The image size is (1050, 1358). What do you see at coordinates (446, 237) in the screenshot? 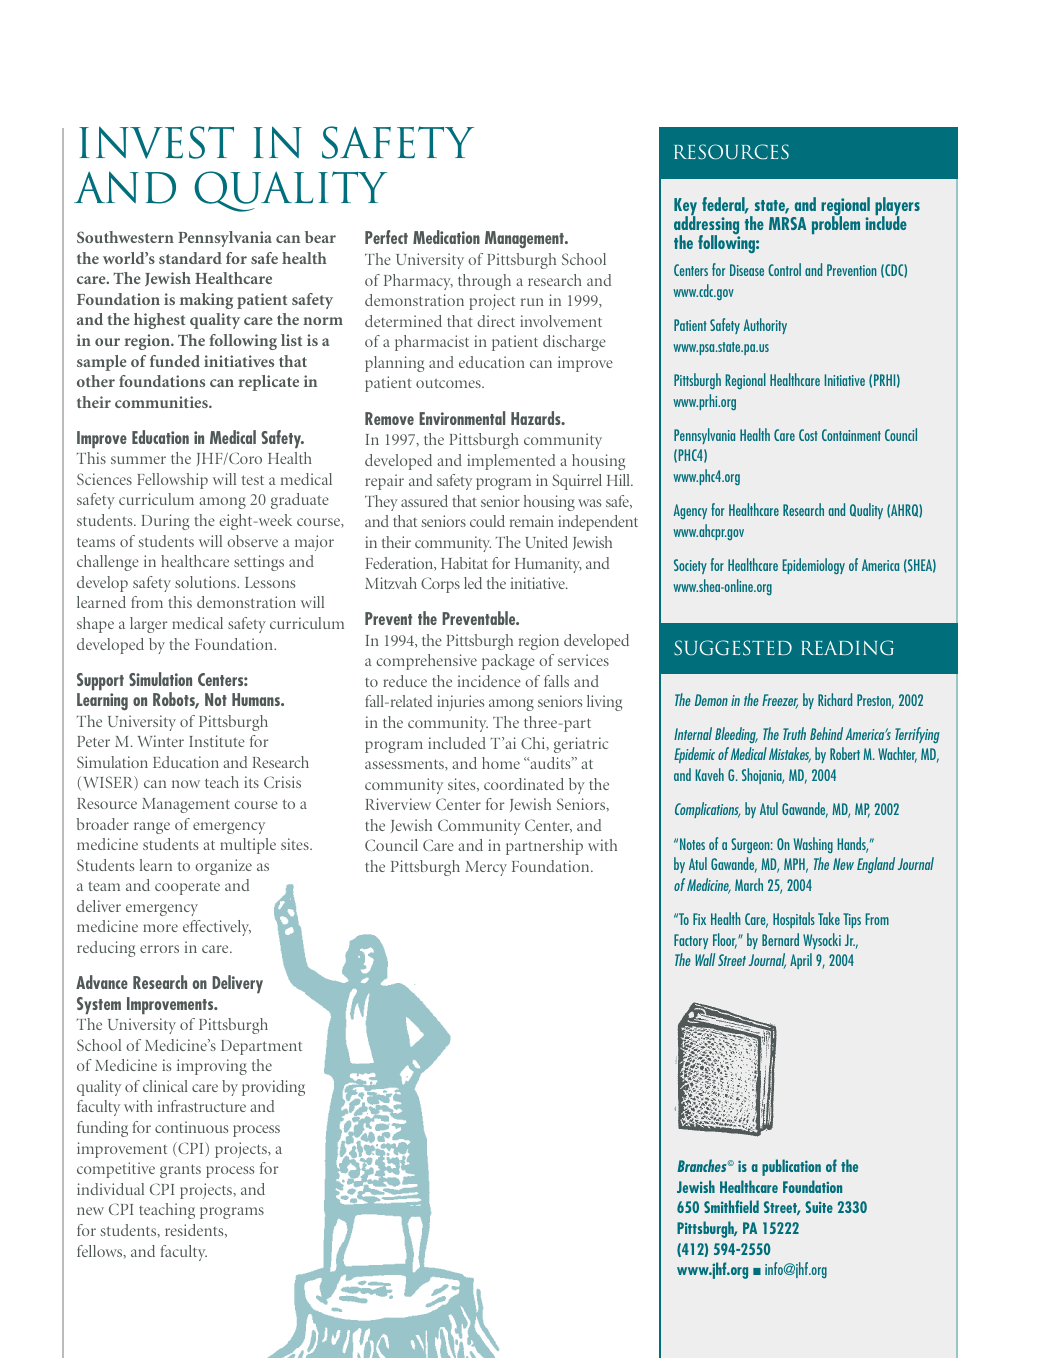
I see `Medication` at bounding box center [446, 237].
